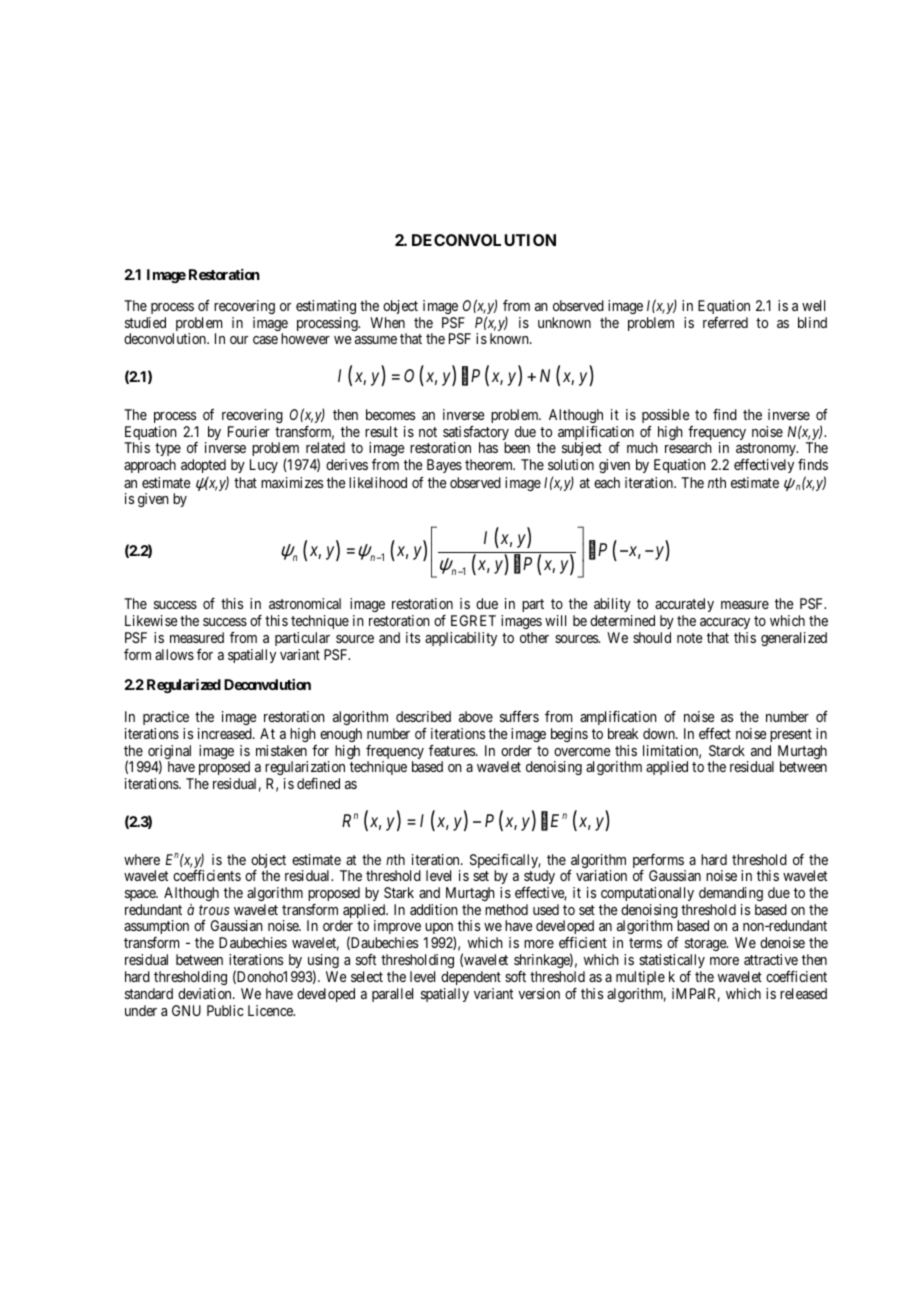 The width and height of the screenshot is (924, 1308). I want to click on where, so click(142, 859).
